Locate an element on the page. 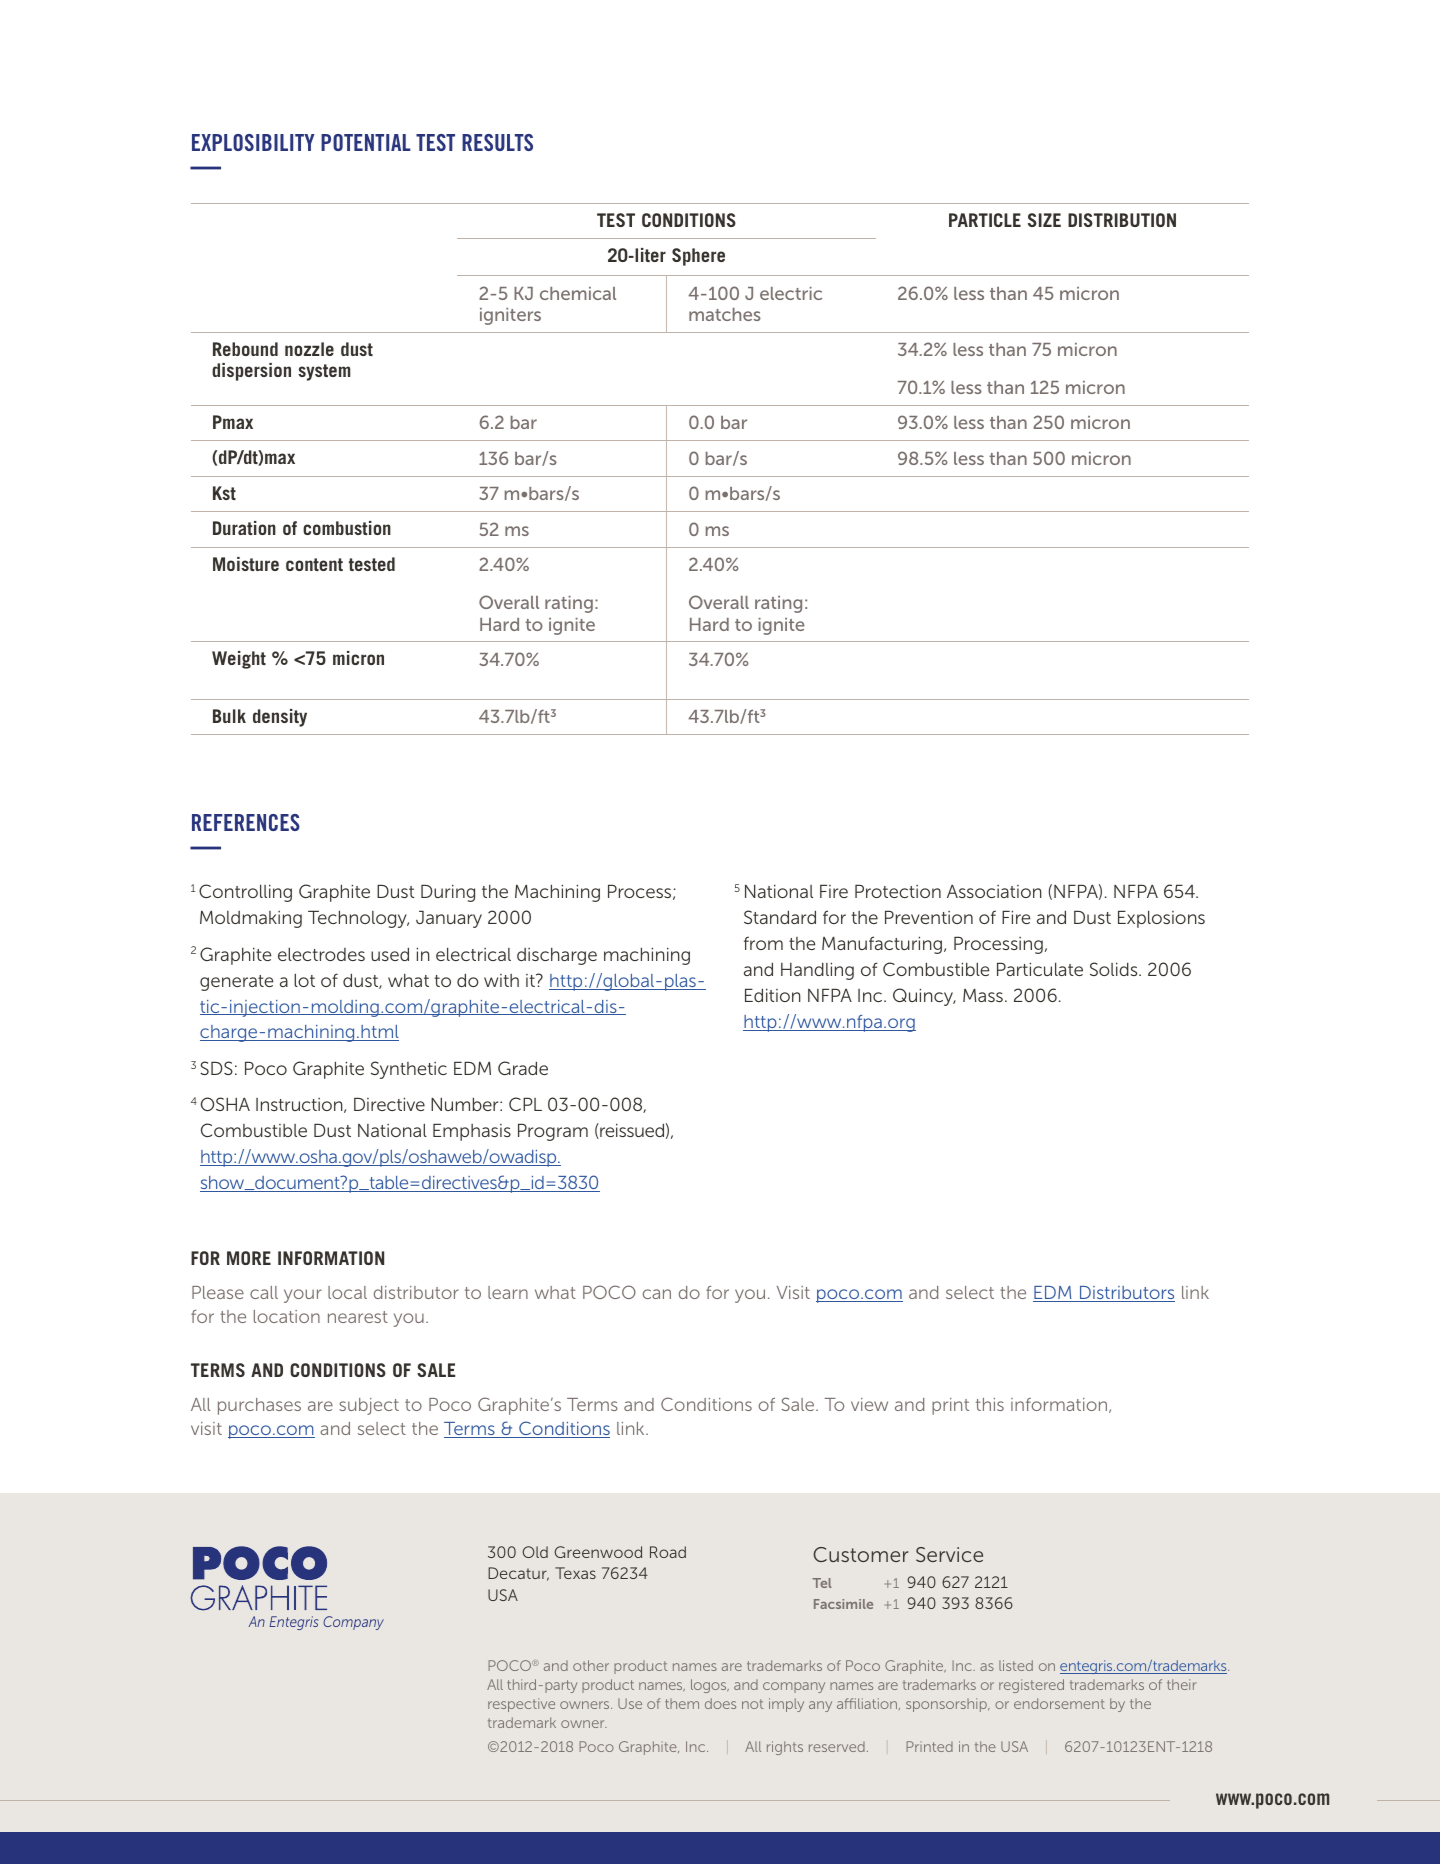  electrodes is located at coordinates (321, 954).
